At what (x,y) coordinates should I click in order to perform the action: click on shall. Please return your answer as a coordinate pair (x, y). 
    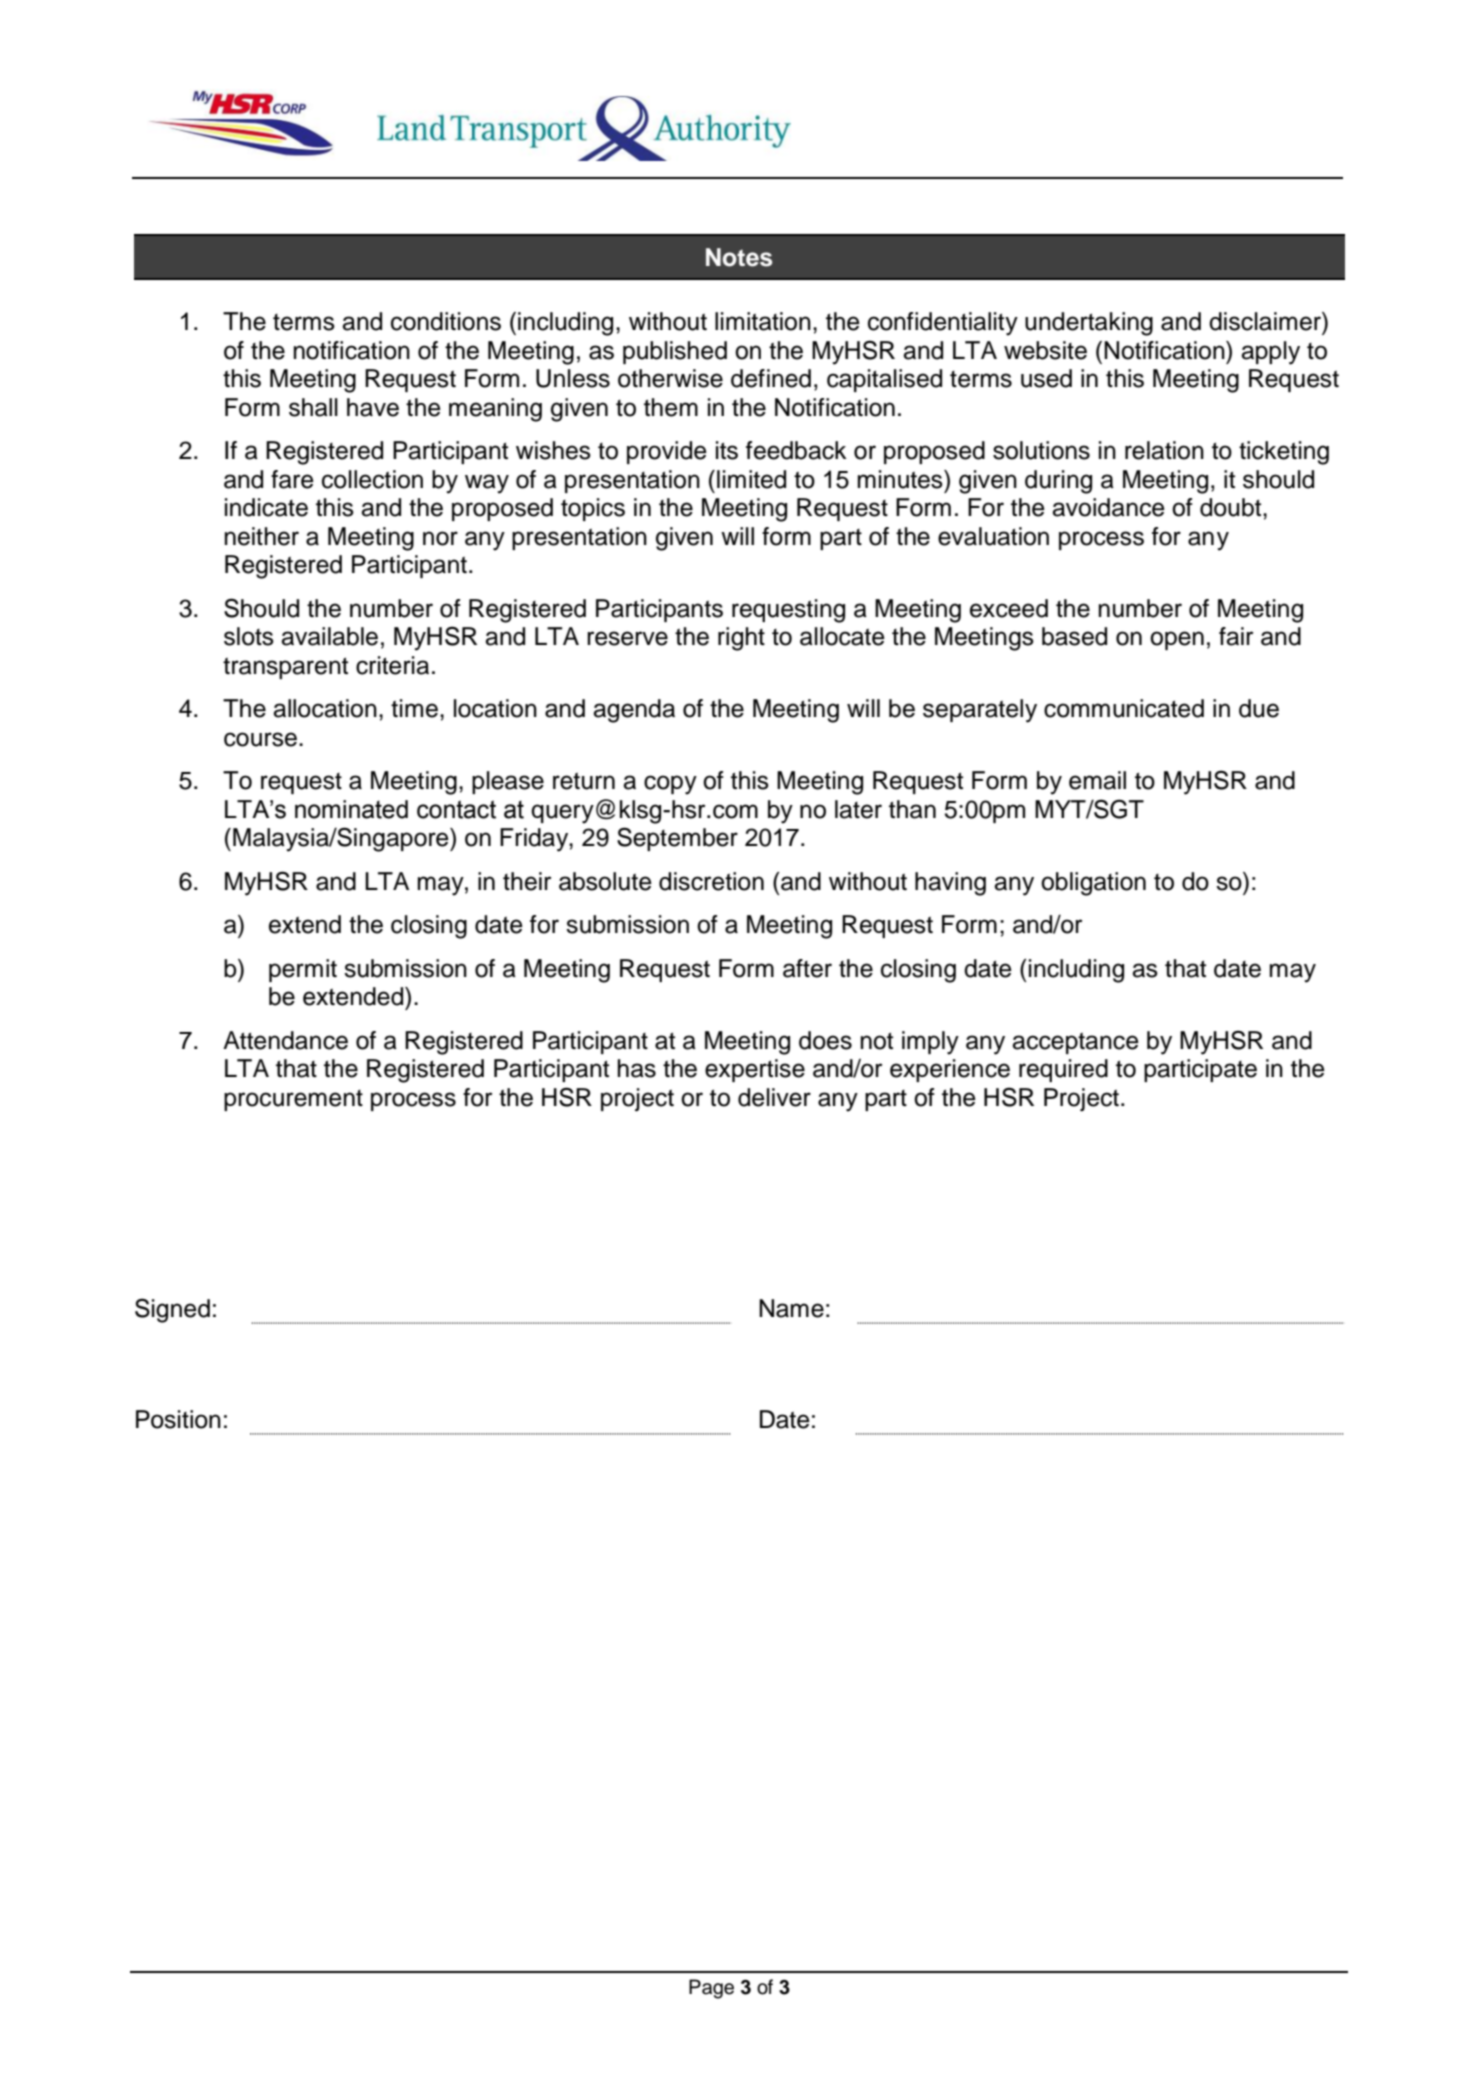
    Looking at the image, I should click on (313, 407).
